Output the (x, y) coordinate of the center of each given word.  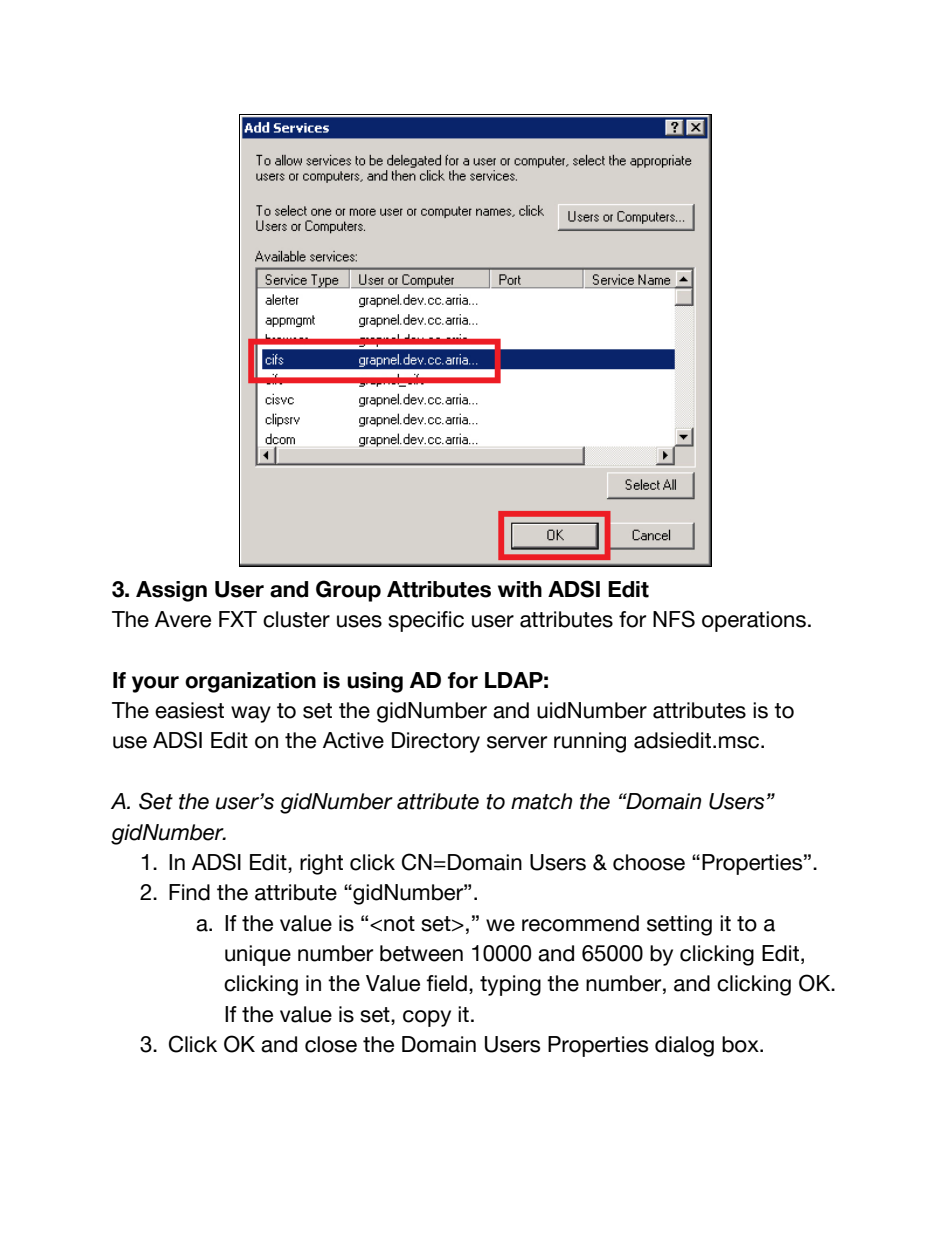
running (590, 742)
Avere (183, 619)
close (331, 1044)
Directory (436, 742)
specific (426, 621)
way (251, 714)
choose (649, 862)
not (399, 924)
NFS (674, 619)
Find (189, 892)
